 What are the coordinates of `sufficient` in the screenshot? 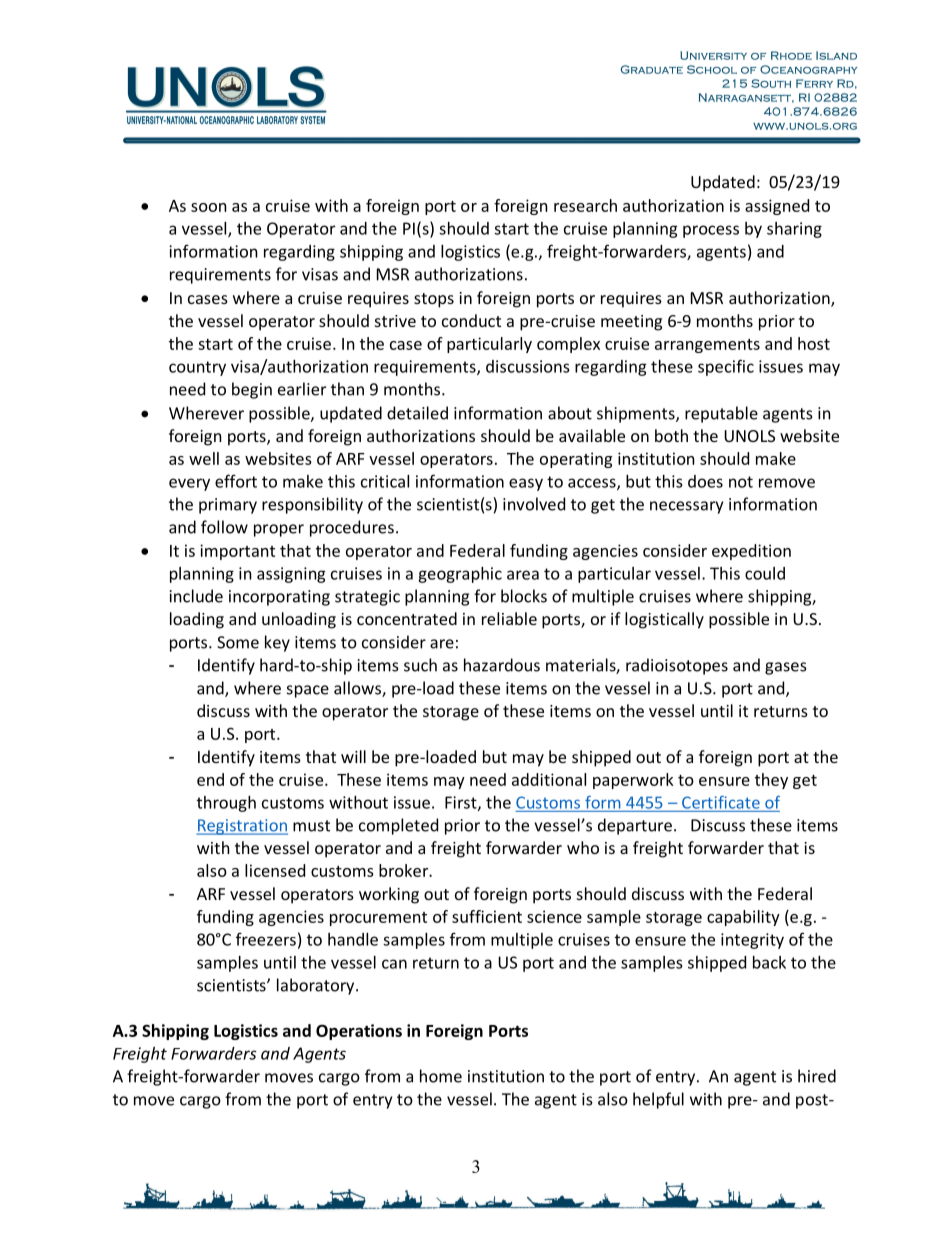 It's located at (487, 916).
